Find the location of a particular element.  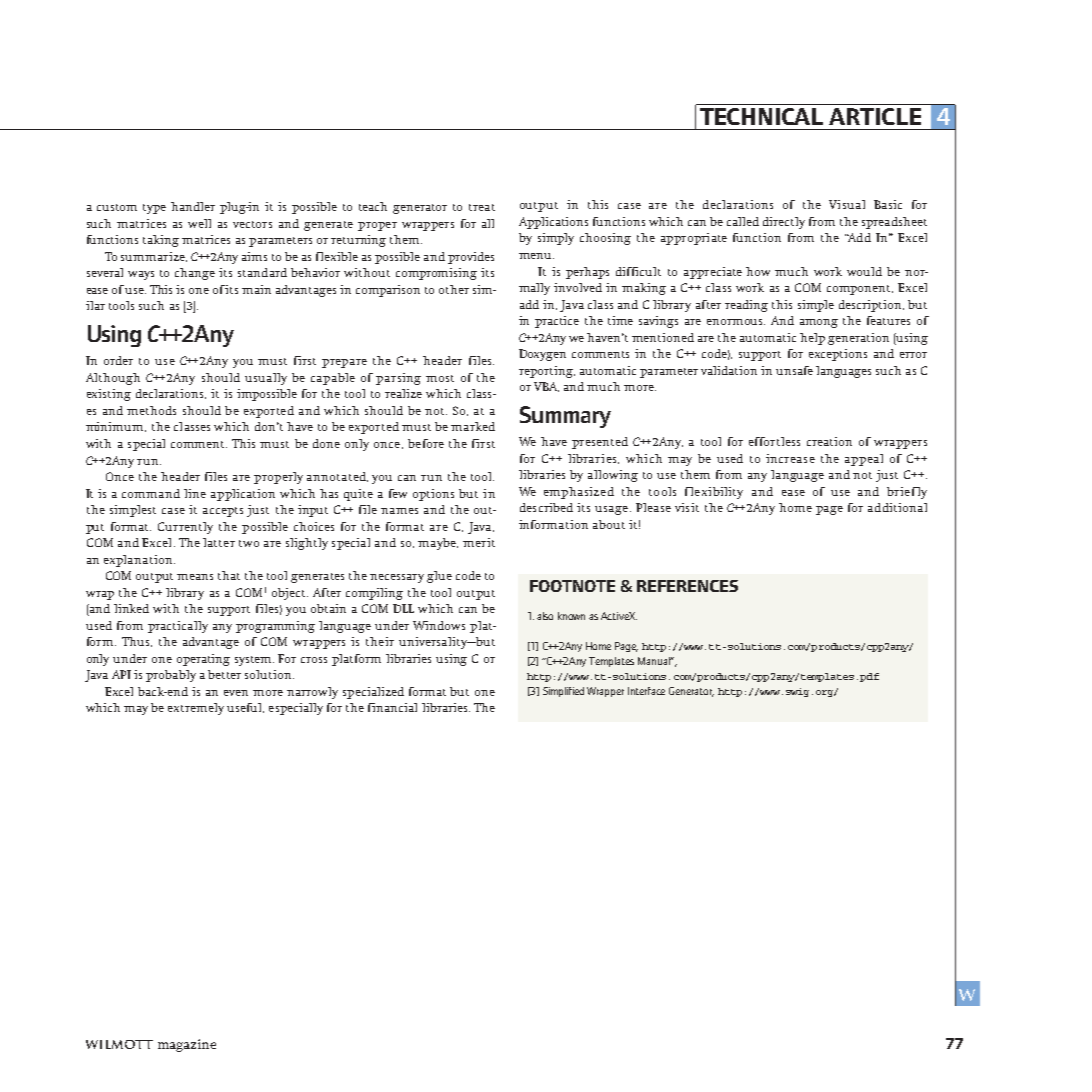

described is located at coordinates (546, 507).
